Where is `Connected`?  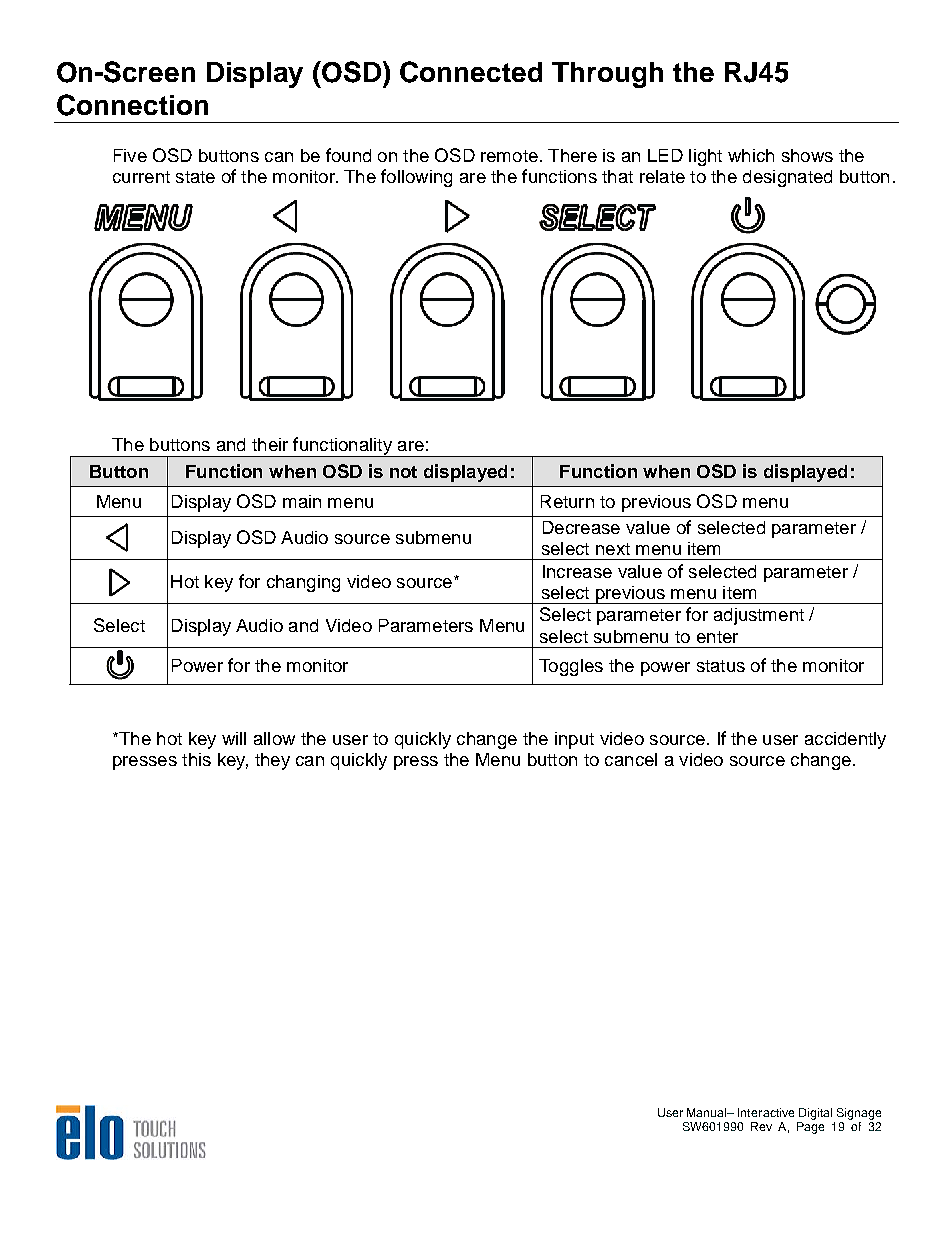 Connected is located at coordinates (471, 72).
